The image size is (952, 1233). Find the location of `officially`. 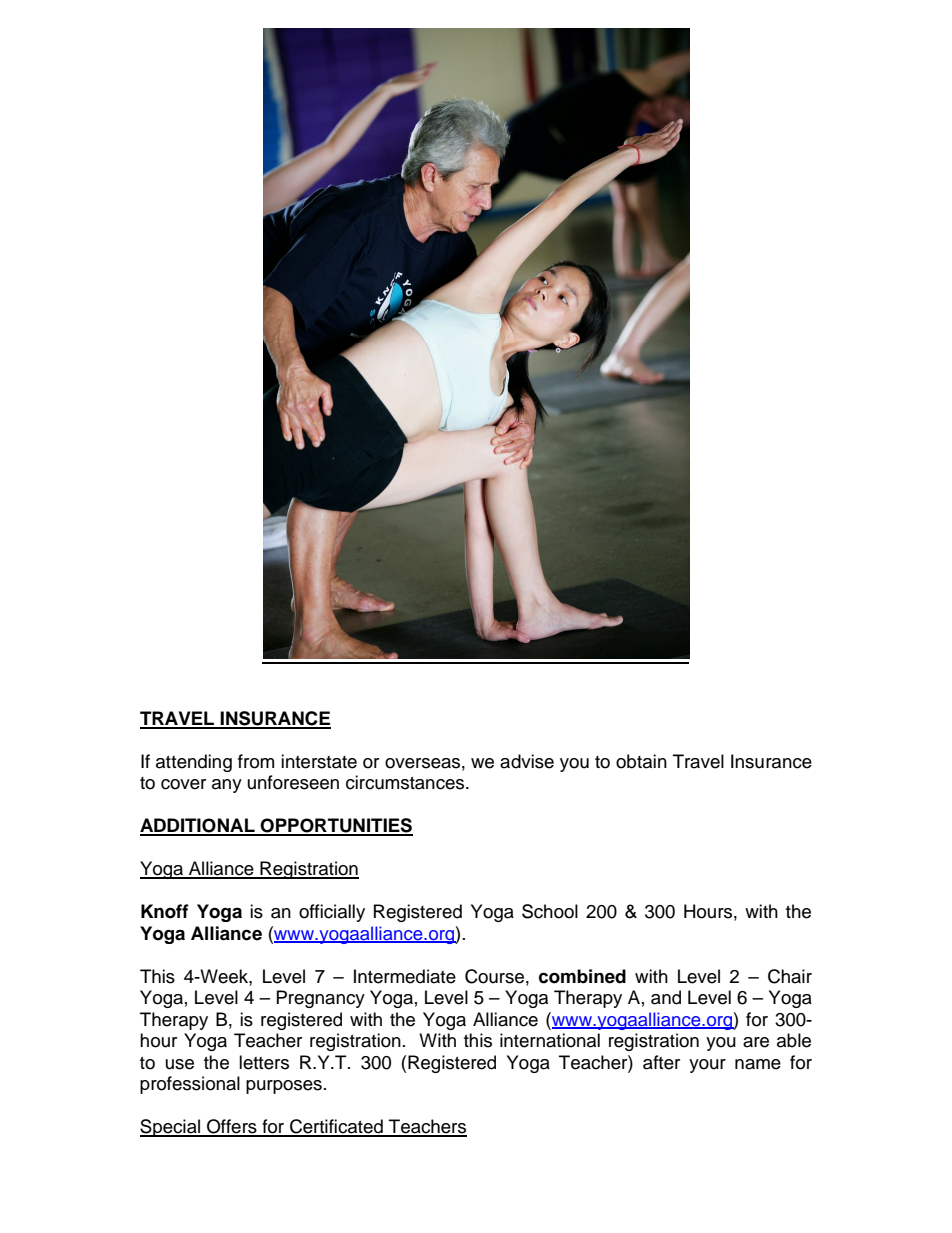

officially is located at coordinates (332, 913).
